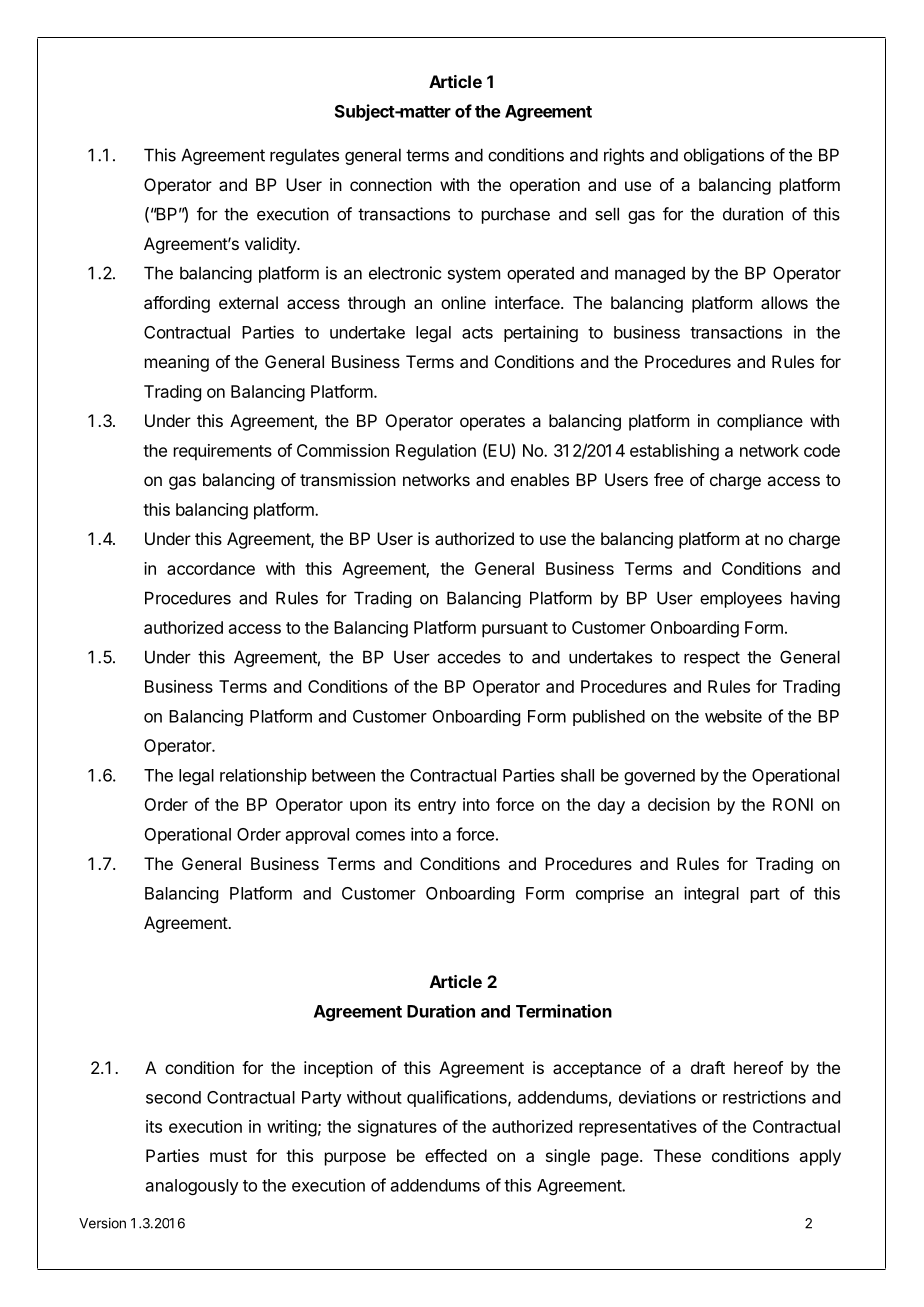  I want to click on relationship, so click(263, 776).
